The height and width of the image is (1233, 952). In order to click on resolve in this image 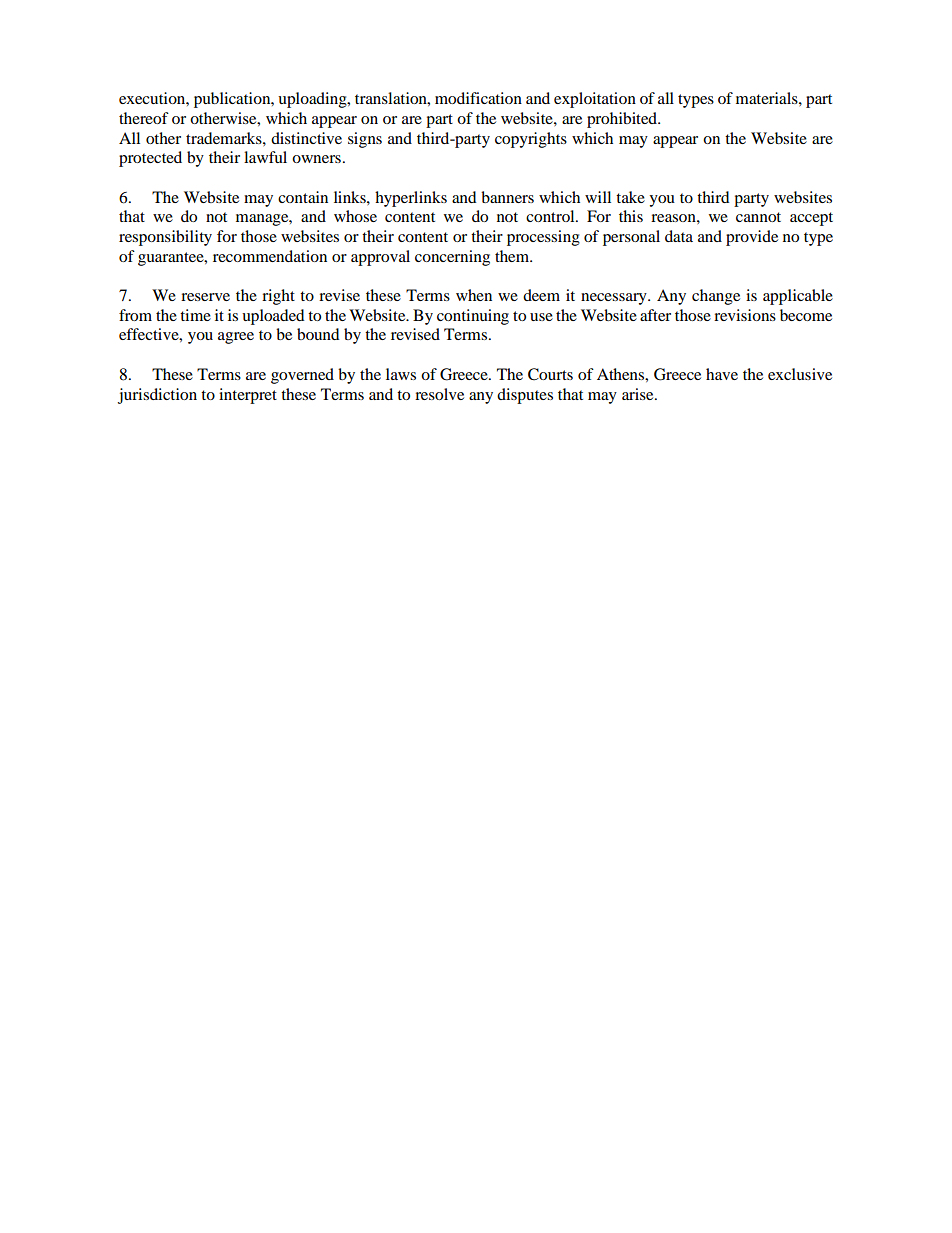, I will do `click(439, 394)`.
